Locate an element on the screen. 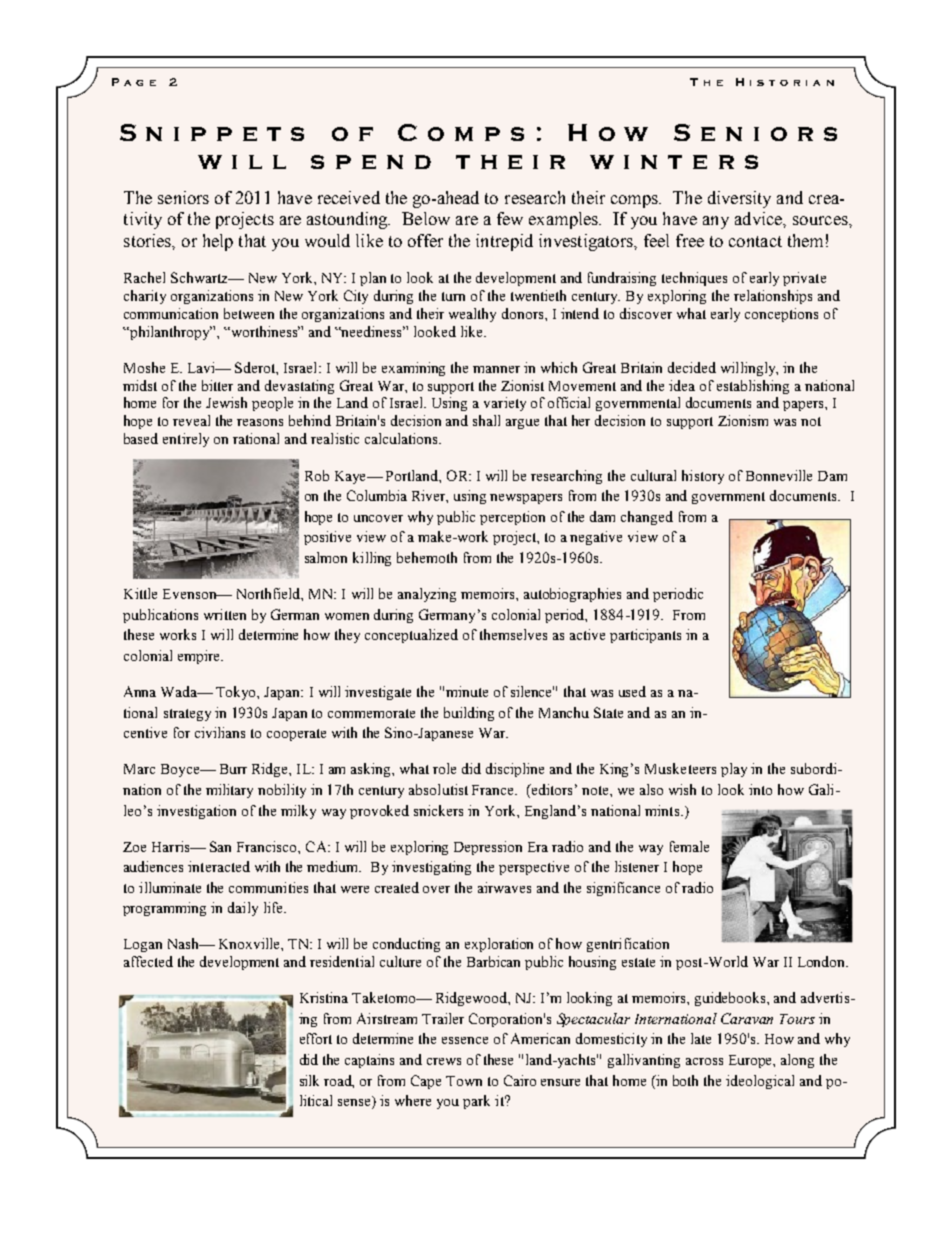 Image resolution: width=952 pixels, height=1233 pixels. contact is located at coordinates (755, 241).
